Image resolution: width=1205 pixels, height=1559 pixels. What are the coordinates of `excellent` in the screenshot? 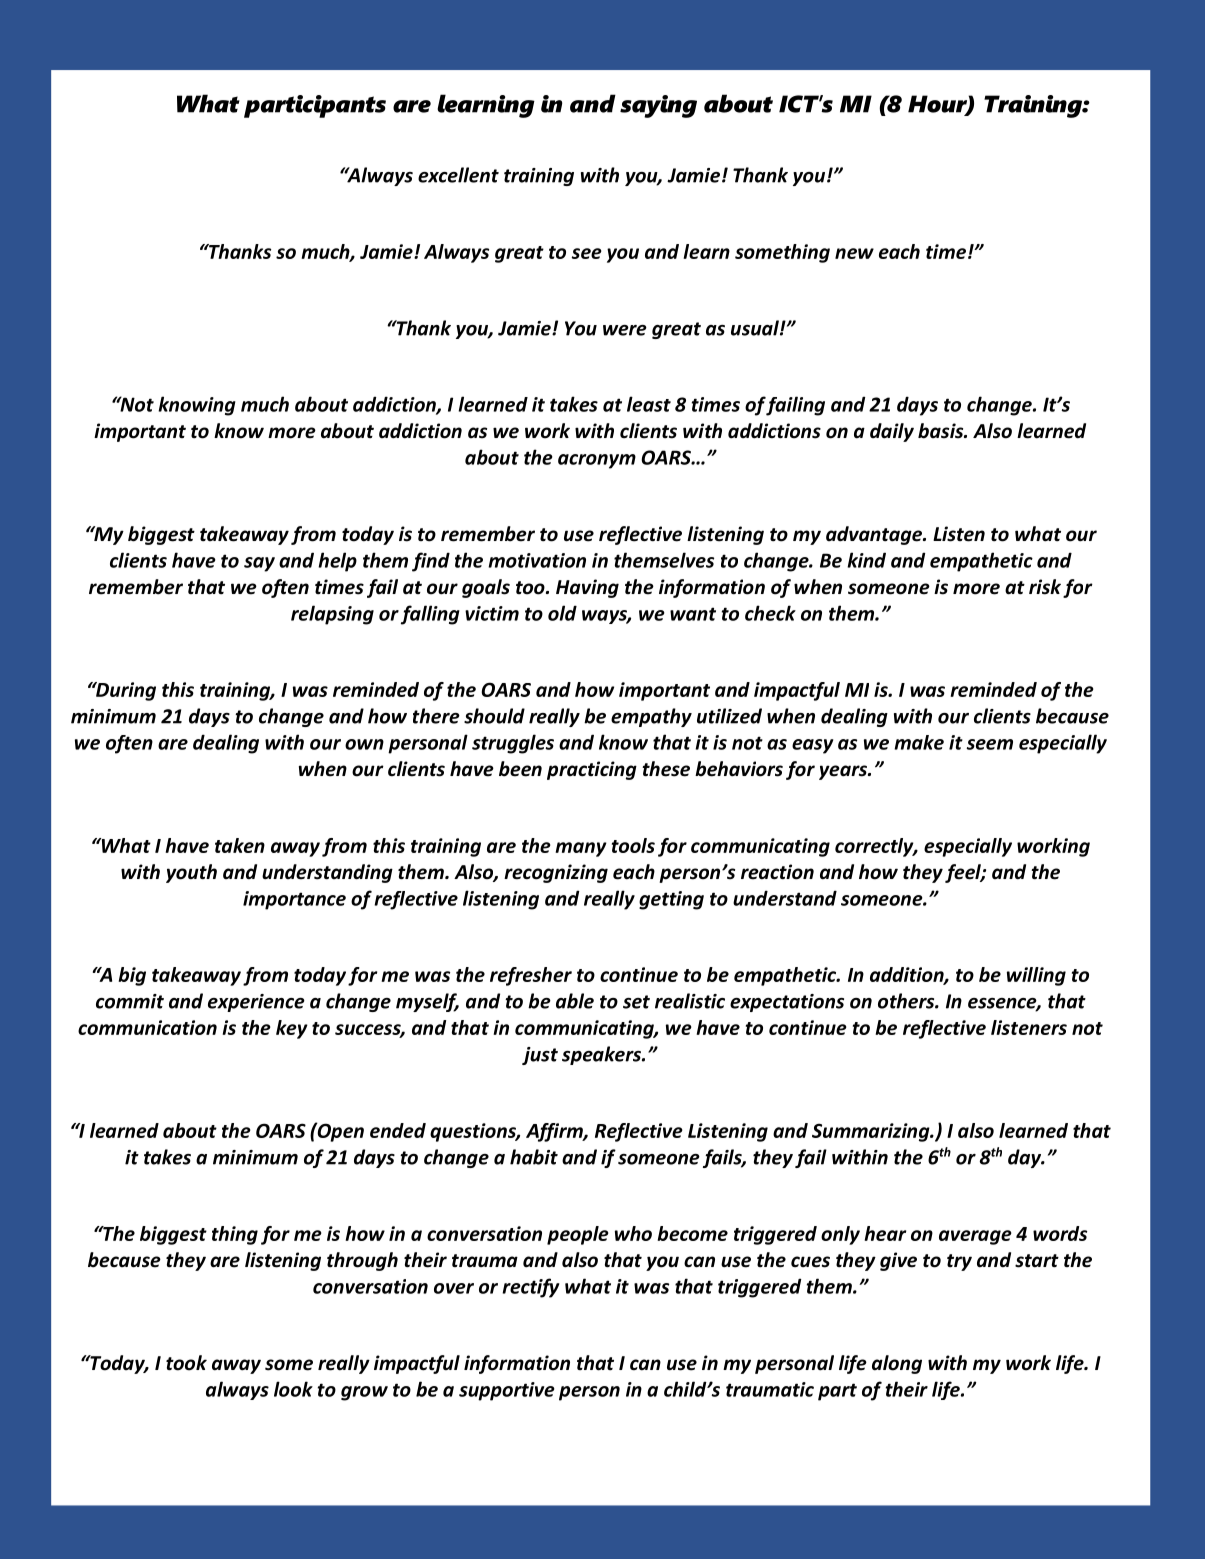 It's located at (458, 175).
